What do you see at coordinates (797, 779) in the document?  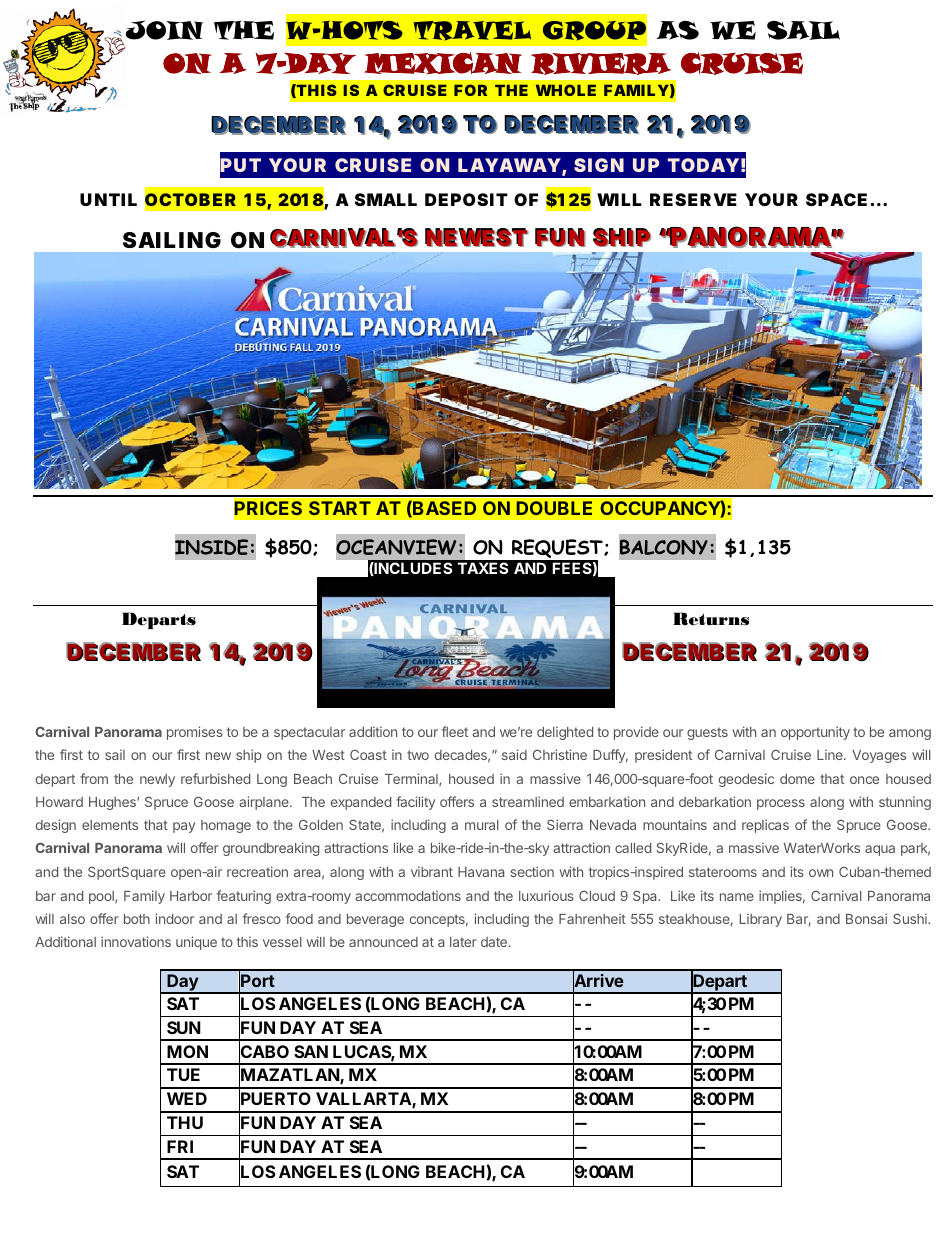 I see `dome` at bounding box center [797, 779].
